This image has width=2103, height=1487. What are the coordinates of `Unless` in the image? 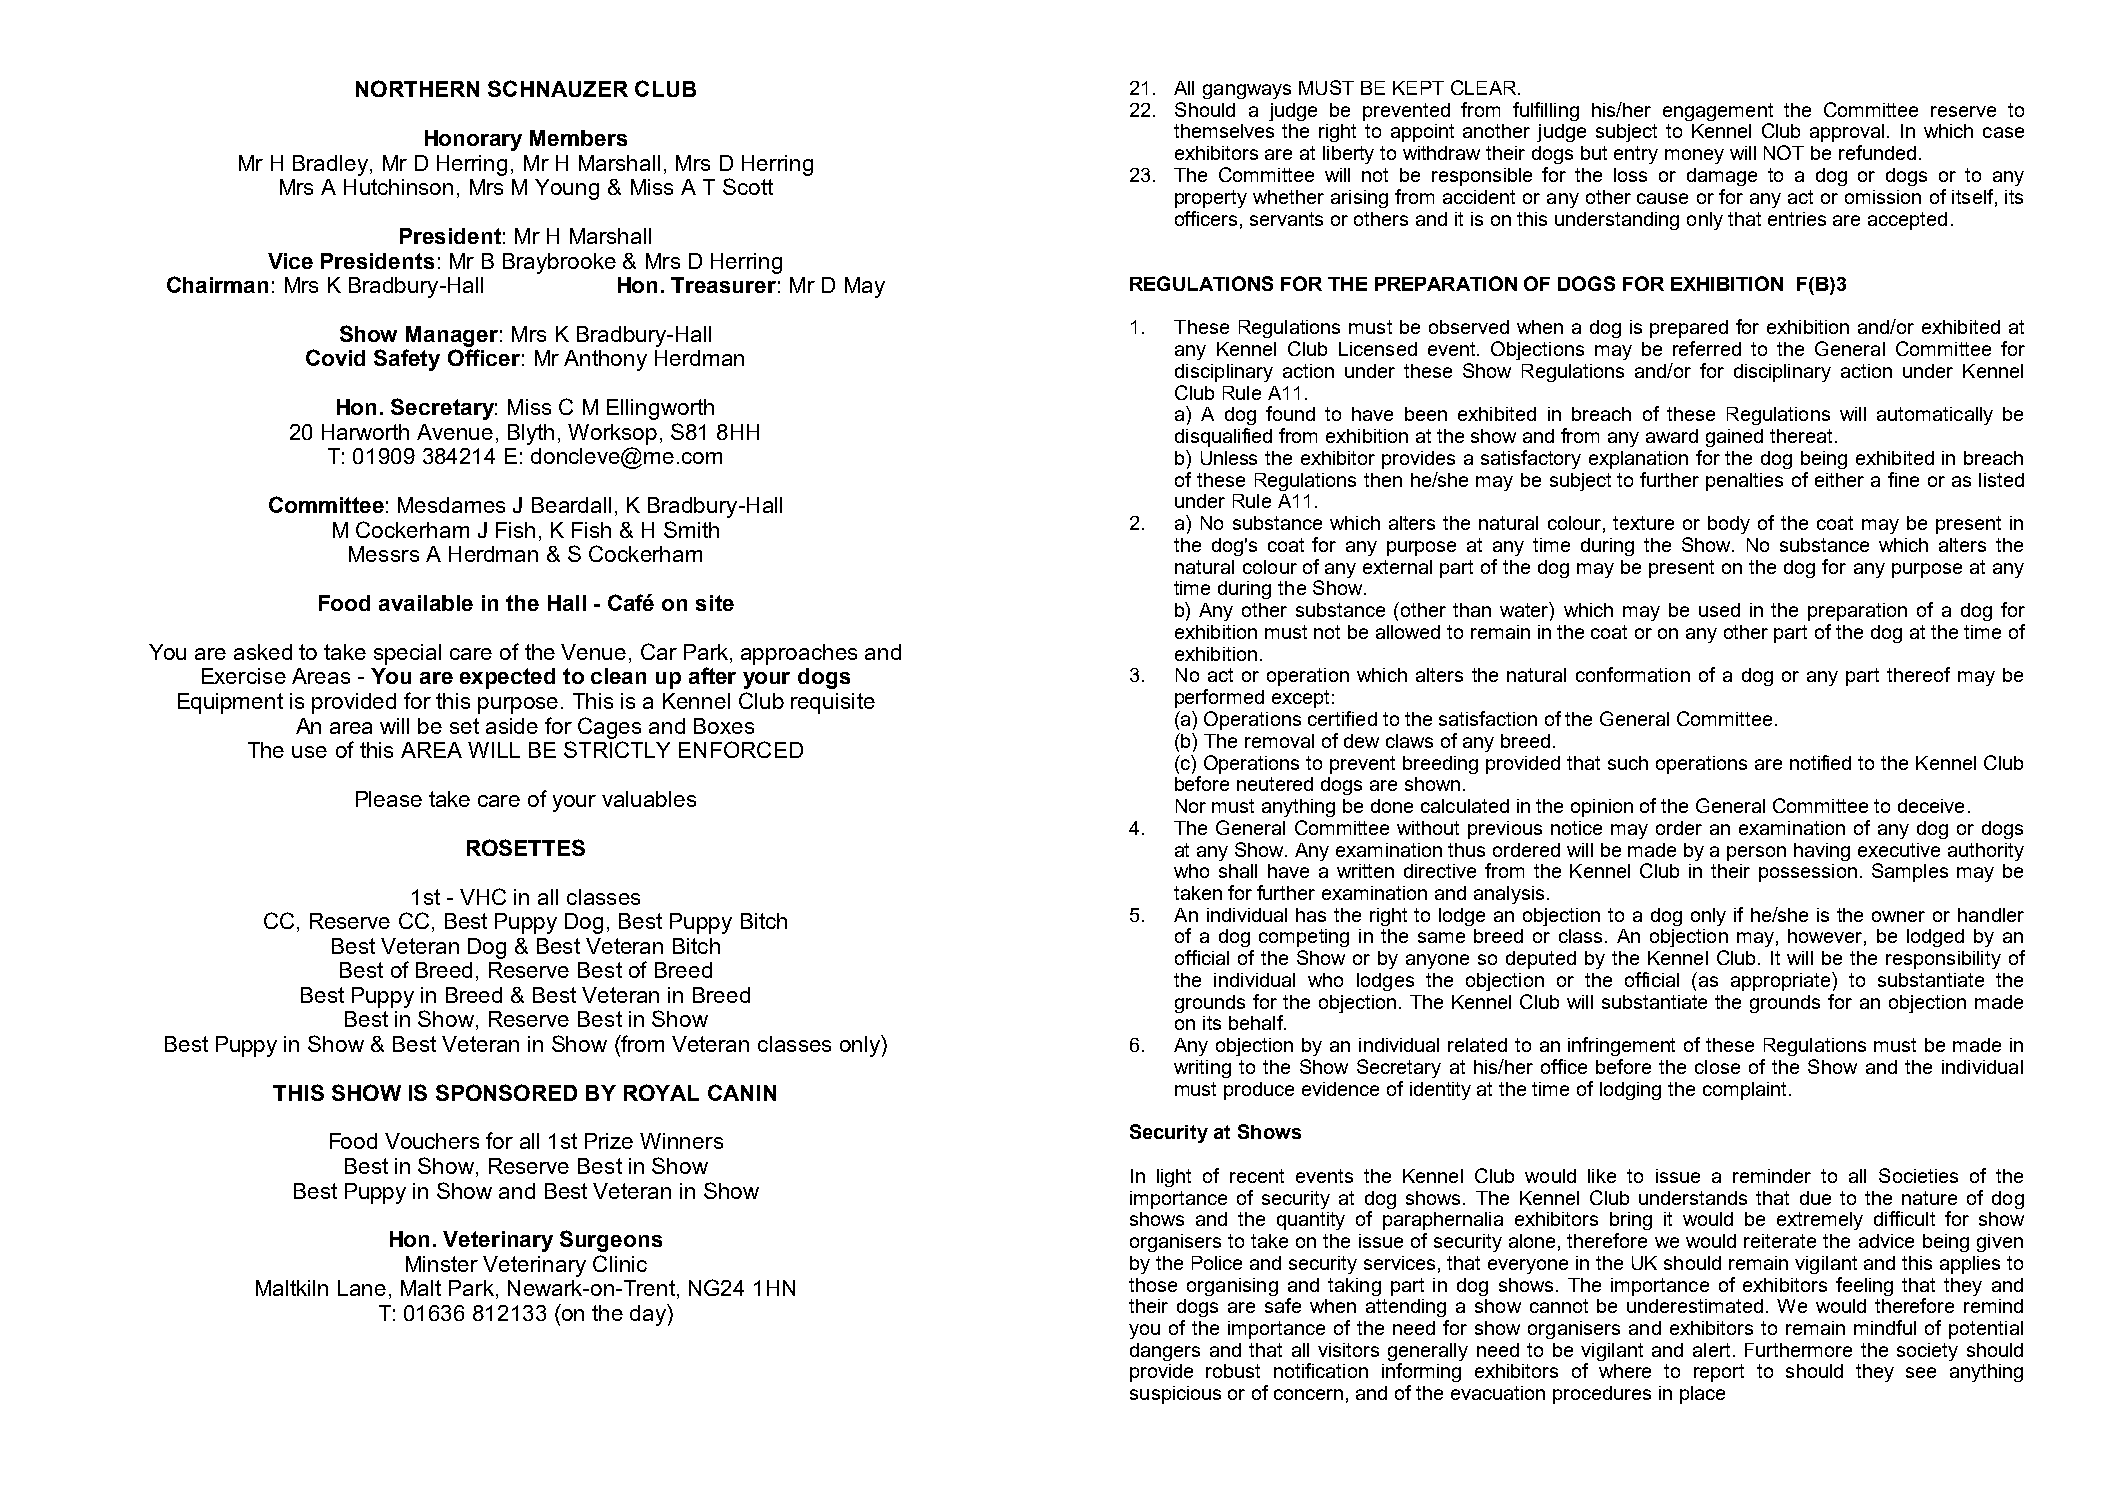 It's located at (1229, 458).
